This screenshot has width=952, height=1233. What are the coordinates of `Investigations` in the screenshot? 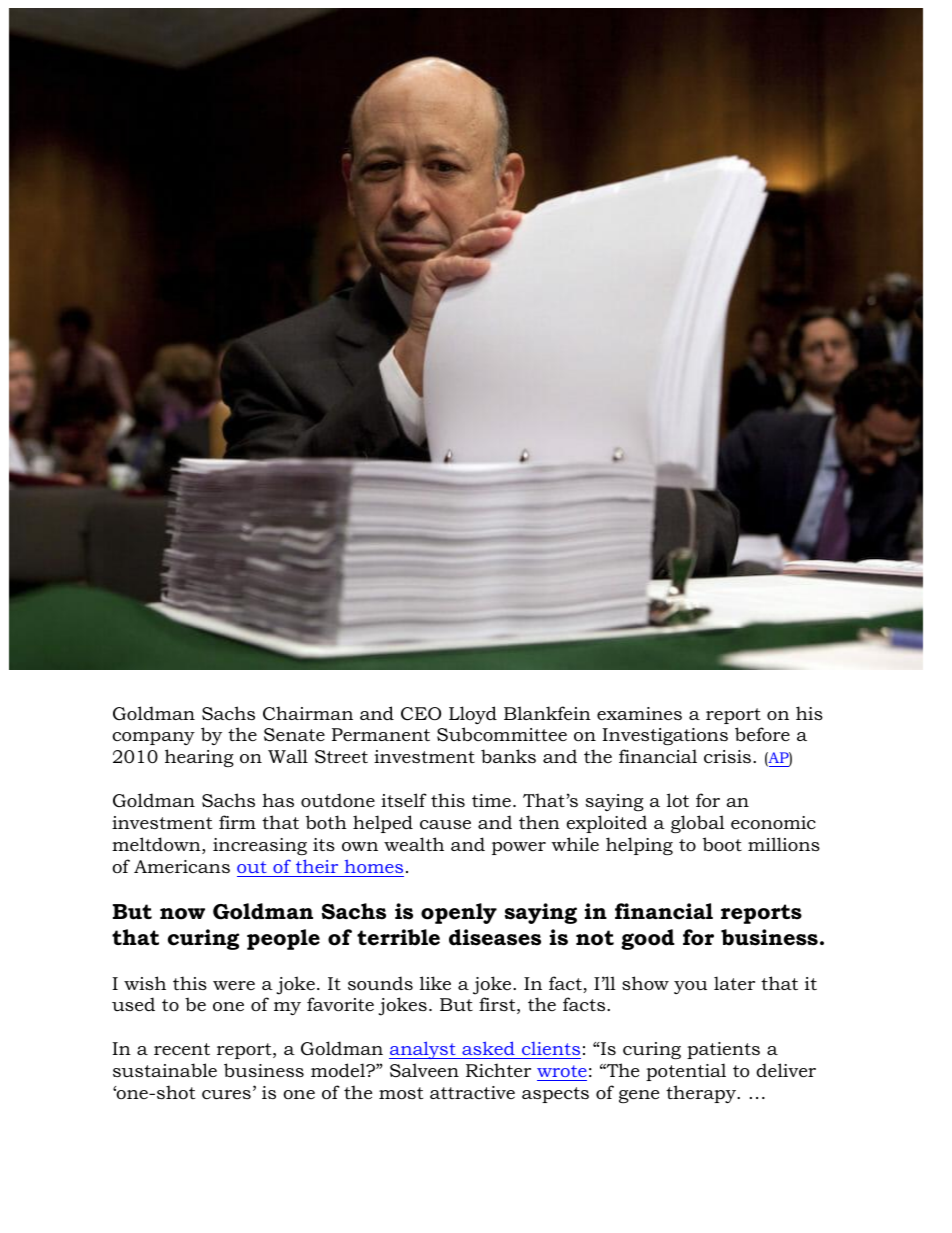 It's located at (665, 736).
